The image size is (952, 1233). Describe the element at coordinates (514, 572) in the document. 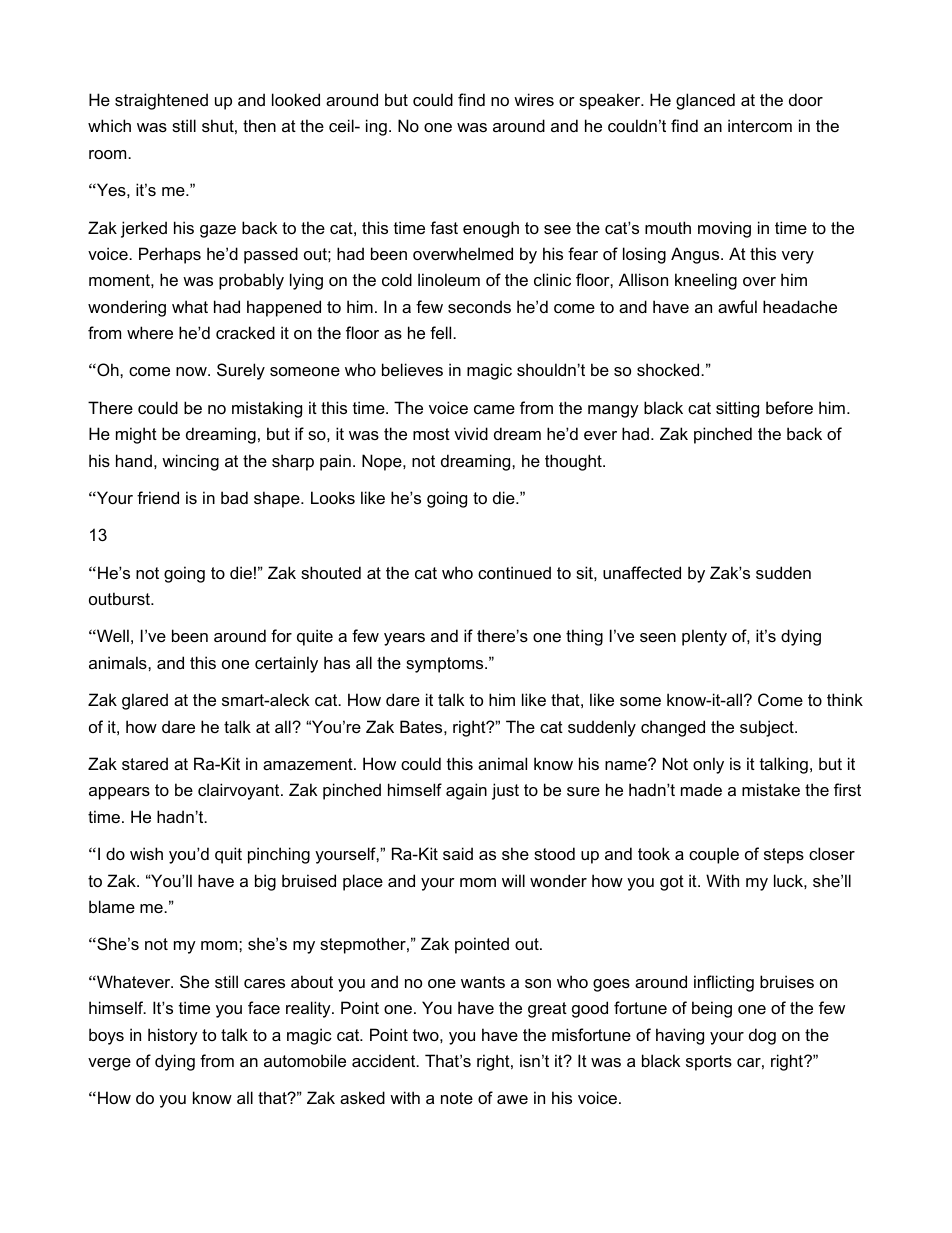

I see `continued` at that location.
